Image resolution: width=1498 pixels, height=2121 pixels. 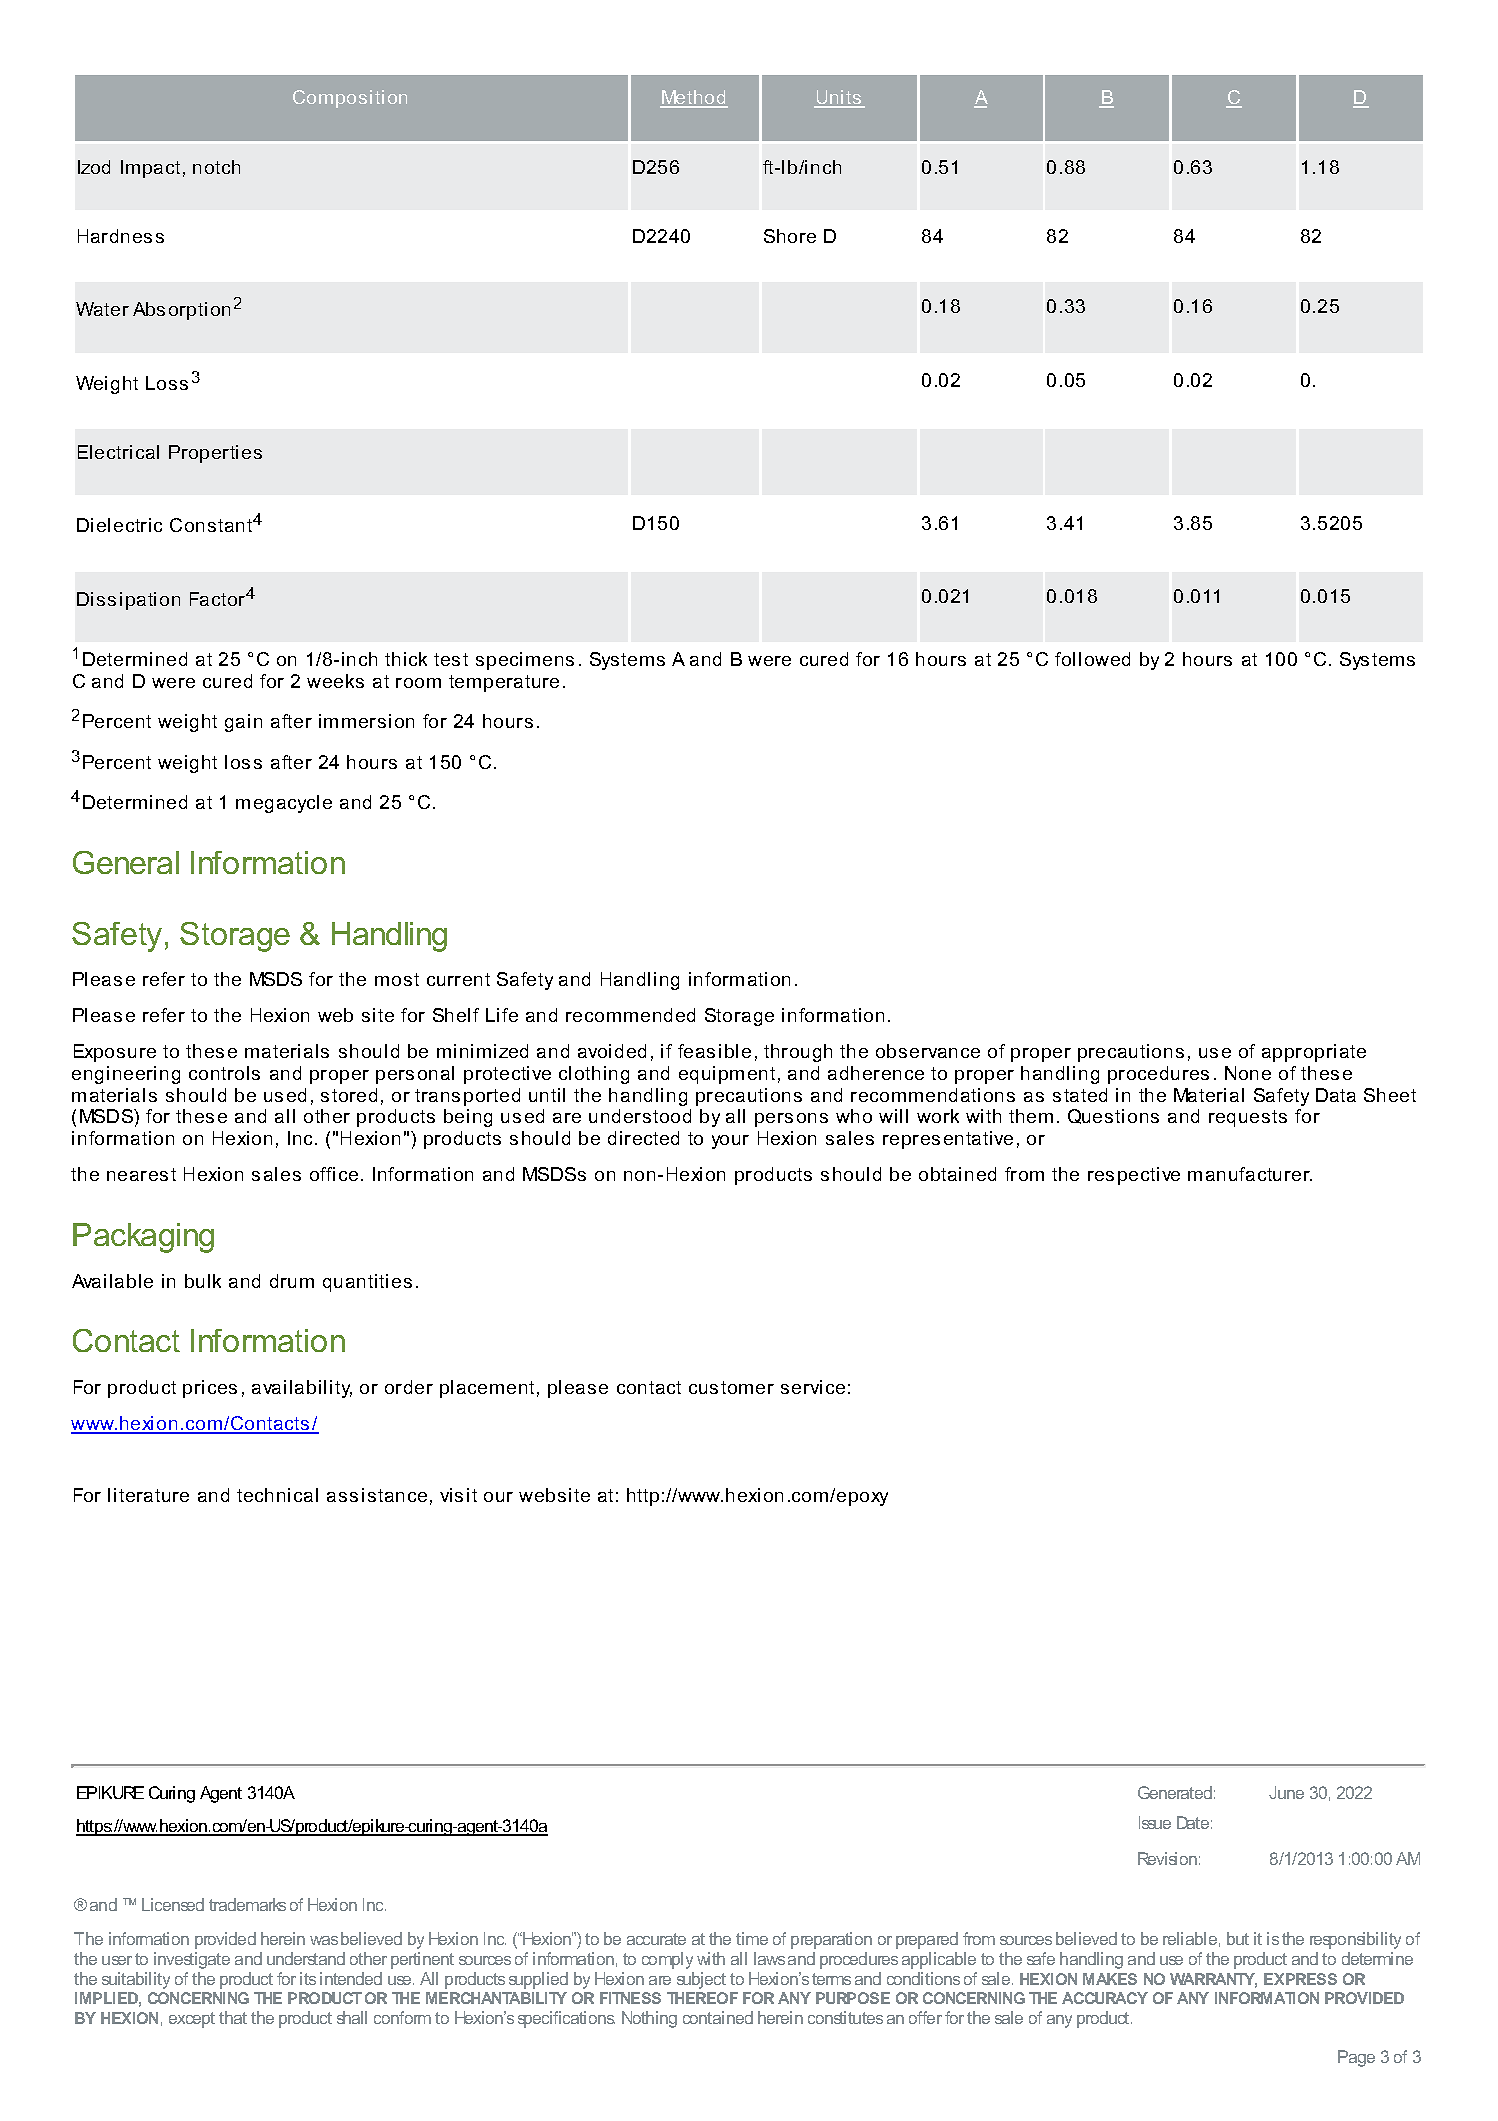 What do you see at coordinates (216, 167) in the screenshot?
I see `notch` at bounding box center [216, 167].
